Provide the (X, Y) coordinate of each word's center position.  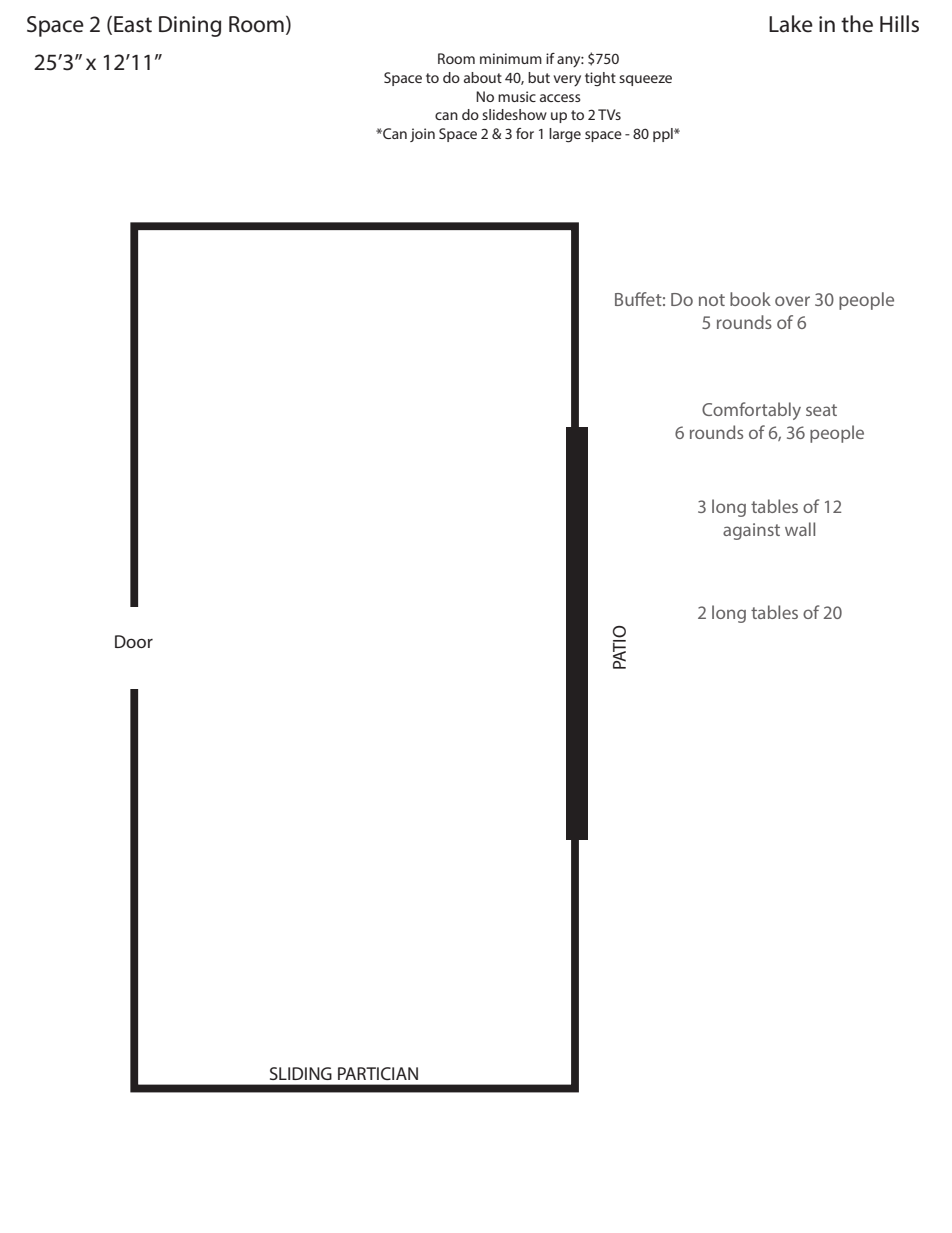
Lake (791, 24)
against (751, 531)
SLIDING (301, 1073)
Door (134, 641)
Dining (190, 26)
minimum (511, 58)
